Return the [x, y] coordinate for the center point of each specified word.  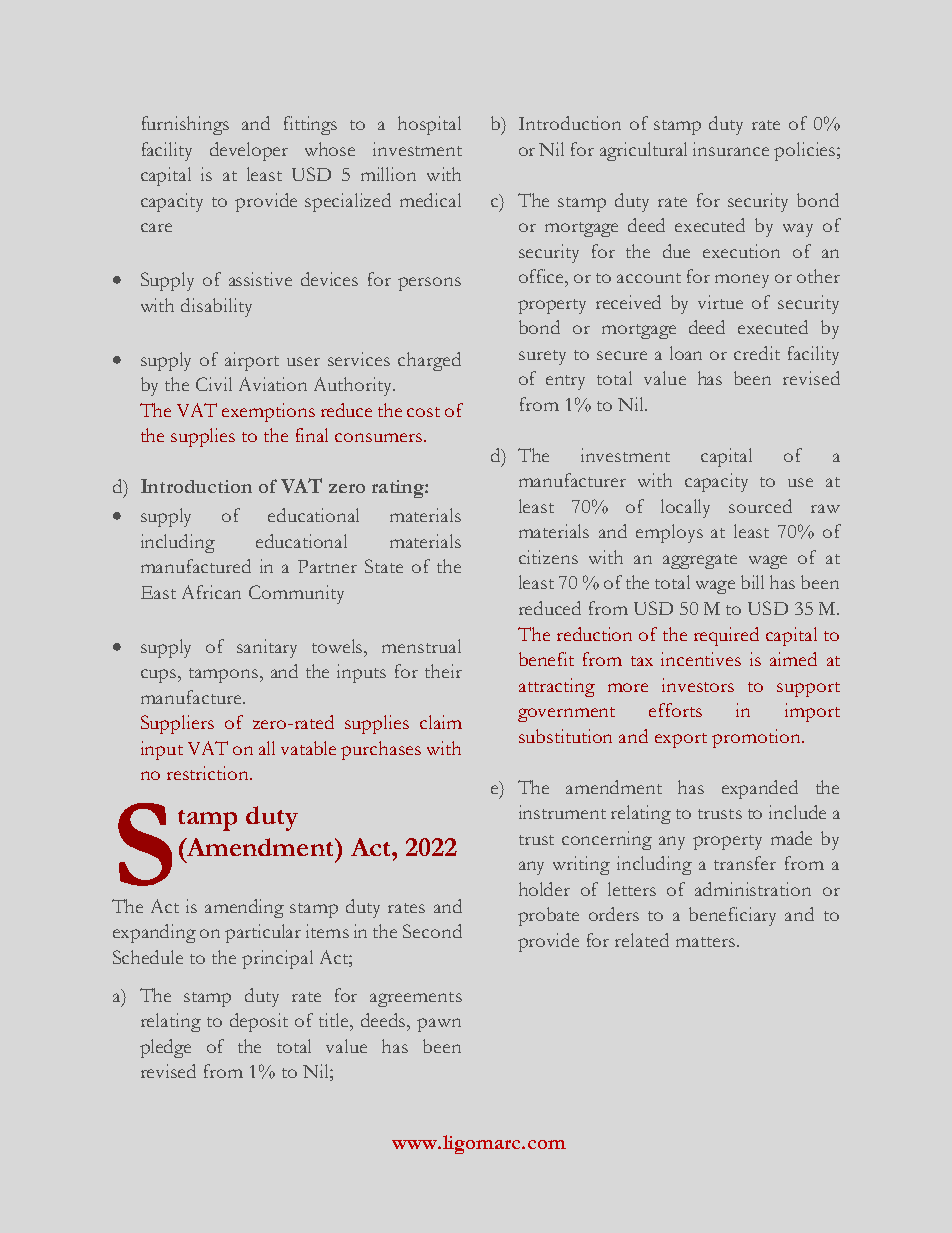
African [211, 592]
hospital [429, 125]
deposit [259, 1022]
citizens [548, 557]
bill [752, 582]
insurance [731, 149]
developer [249, 151]
